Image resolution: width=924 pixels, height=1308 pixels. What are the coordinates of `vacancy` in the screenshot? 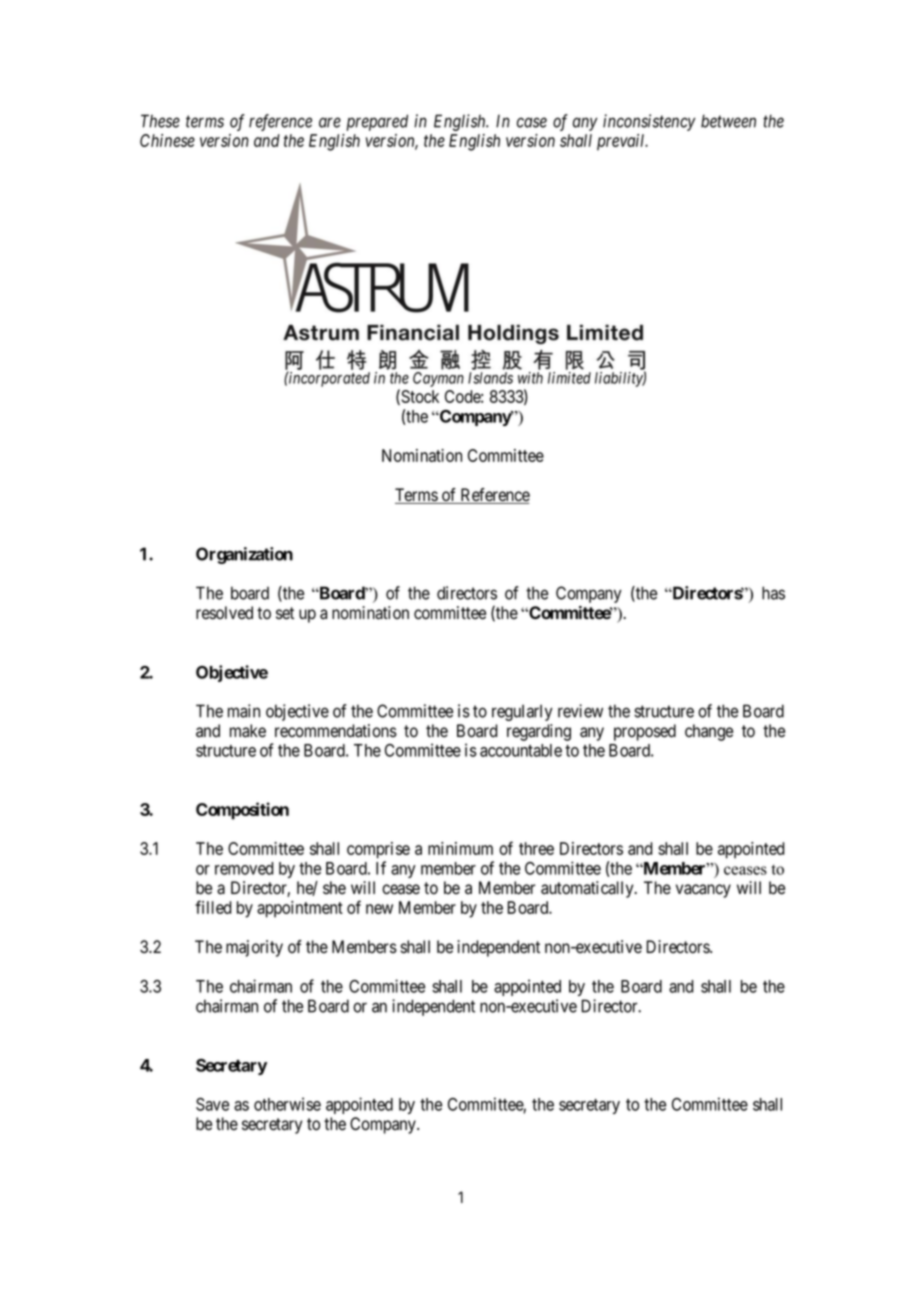 It's located at (703, 891).
